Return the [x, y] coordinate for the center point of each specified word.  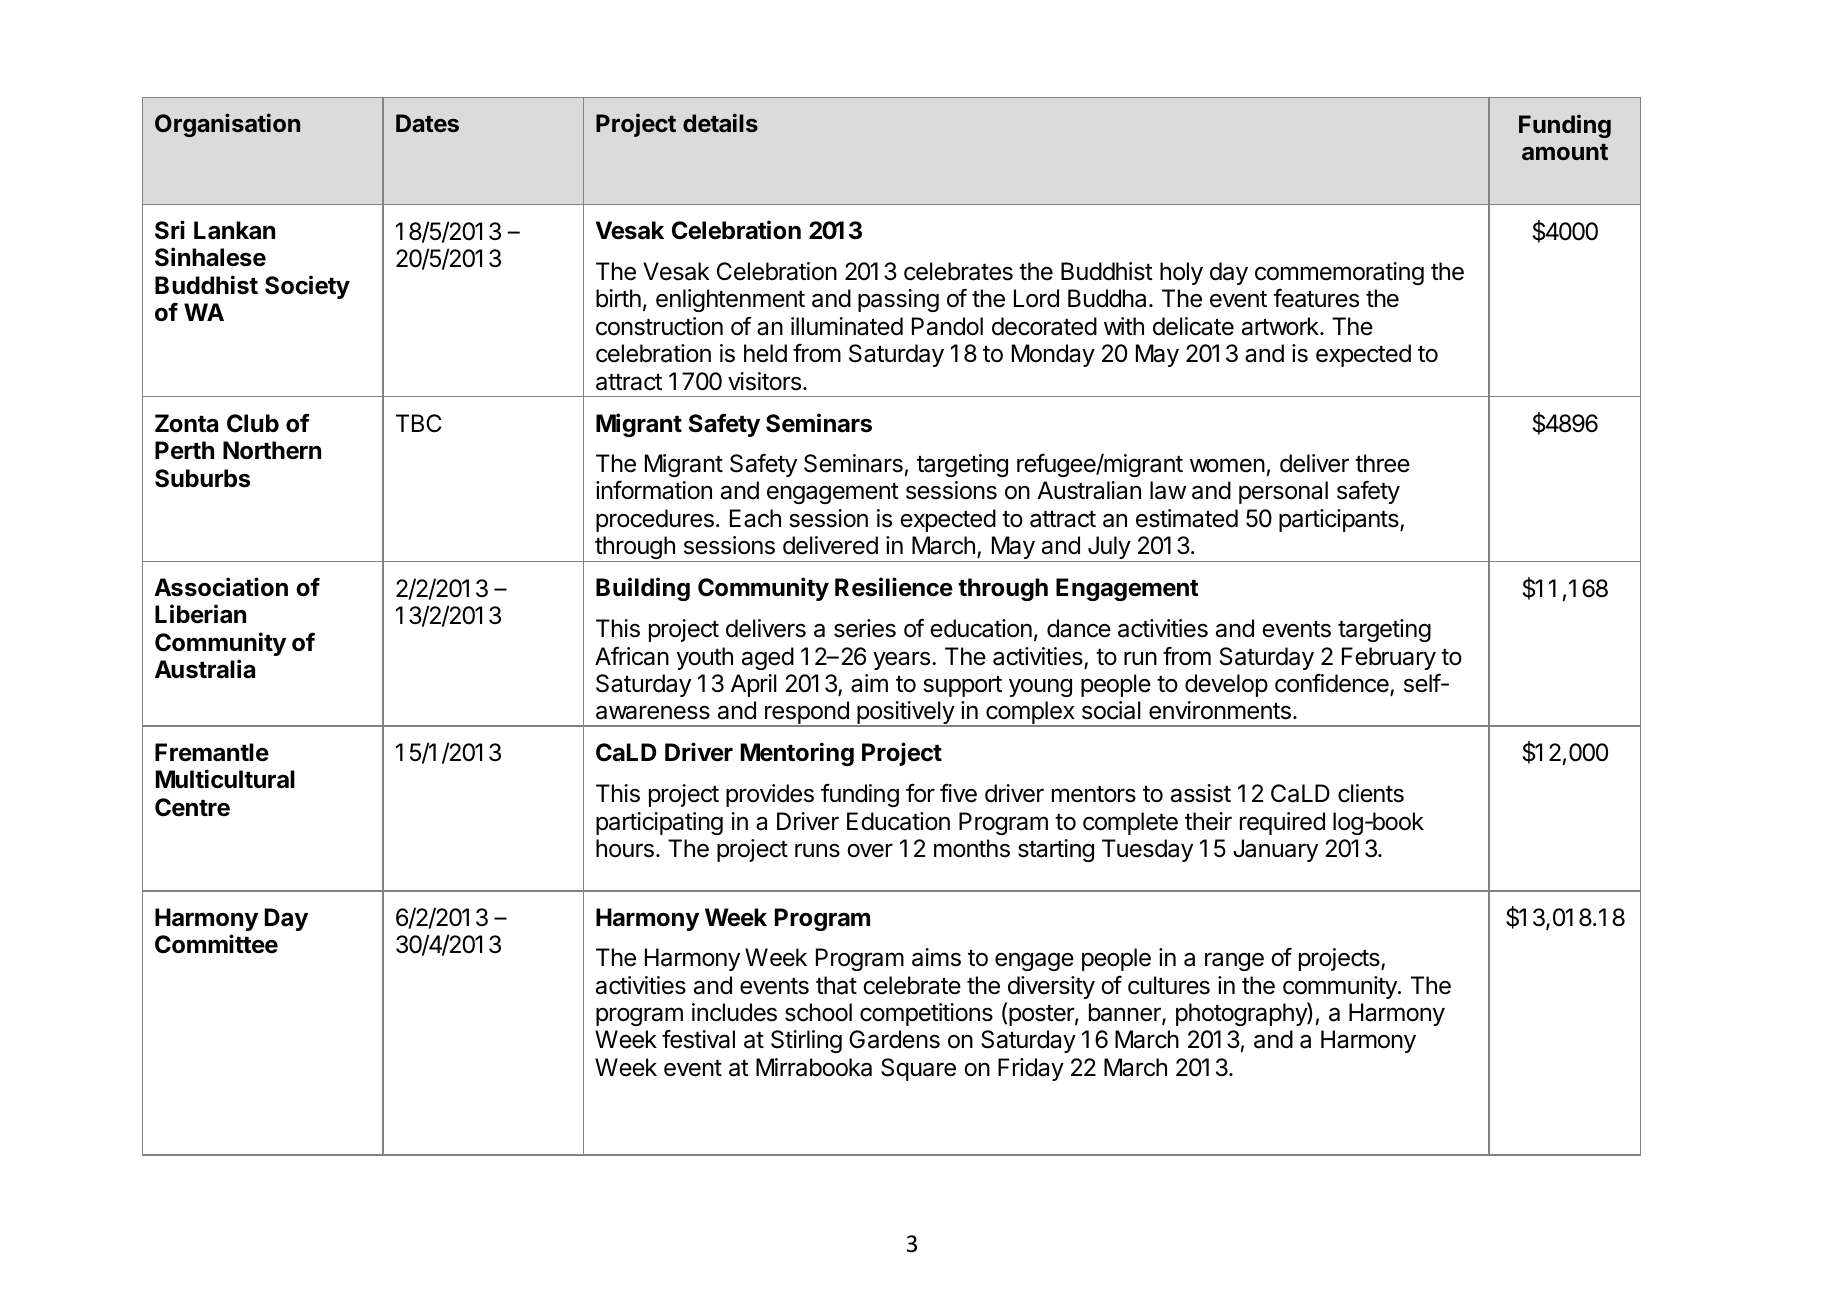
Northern [272, 450]
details [720, 123]
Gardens [894, 1039]
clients [1371, 793]
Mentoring [797, 754]
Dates [427, 123]
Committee [216, 944]
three [1382, 463]
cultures [1169, 985]
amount [1565, 152]
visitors [764, 381]
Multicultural [225, 779]
